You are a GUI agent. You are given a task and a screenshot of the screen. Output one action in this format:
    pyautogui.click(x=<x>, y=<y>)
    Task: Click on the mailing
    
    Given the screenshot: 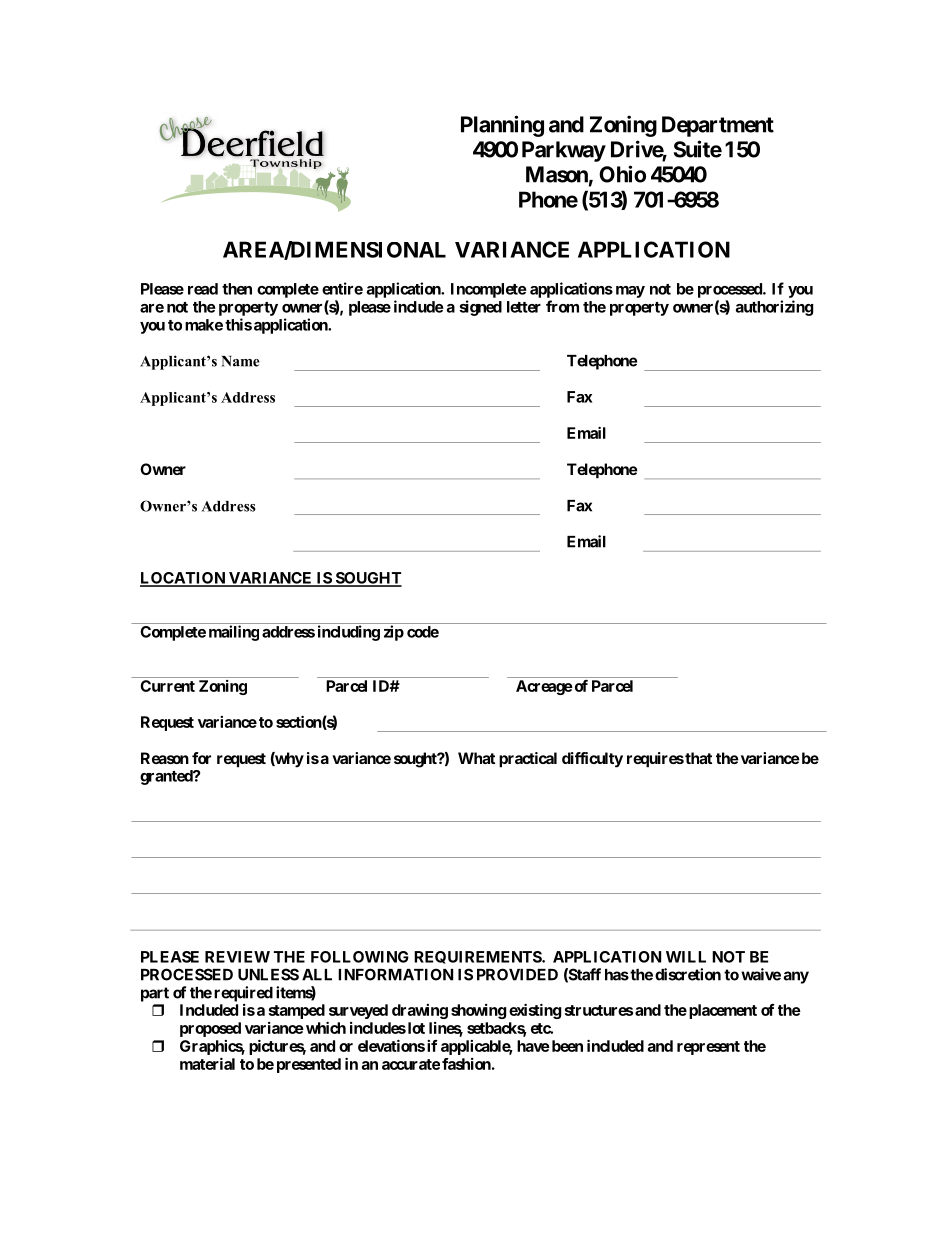 What is the action you would take?
    pyautogui.click(x=234, y=633)
